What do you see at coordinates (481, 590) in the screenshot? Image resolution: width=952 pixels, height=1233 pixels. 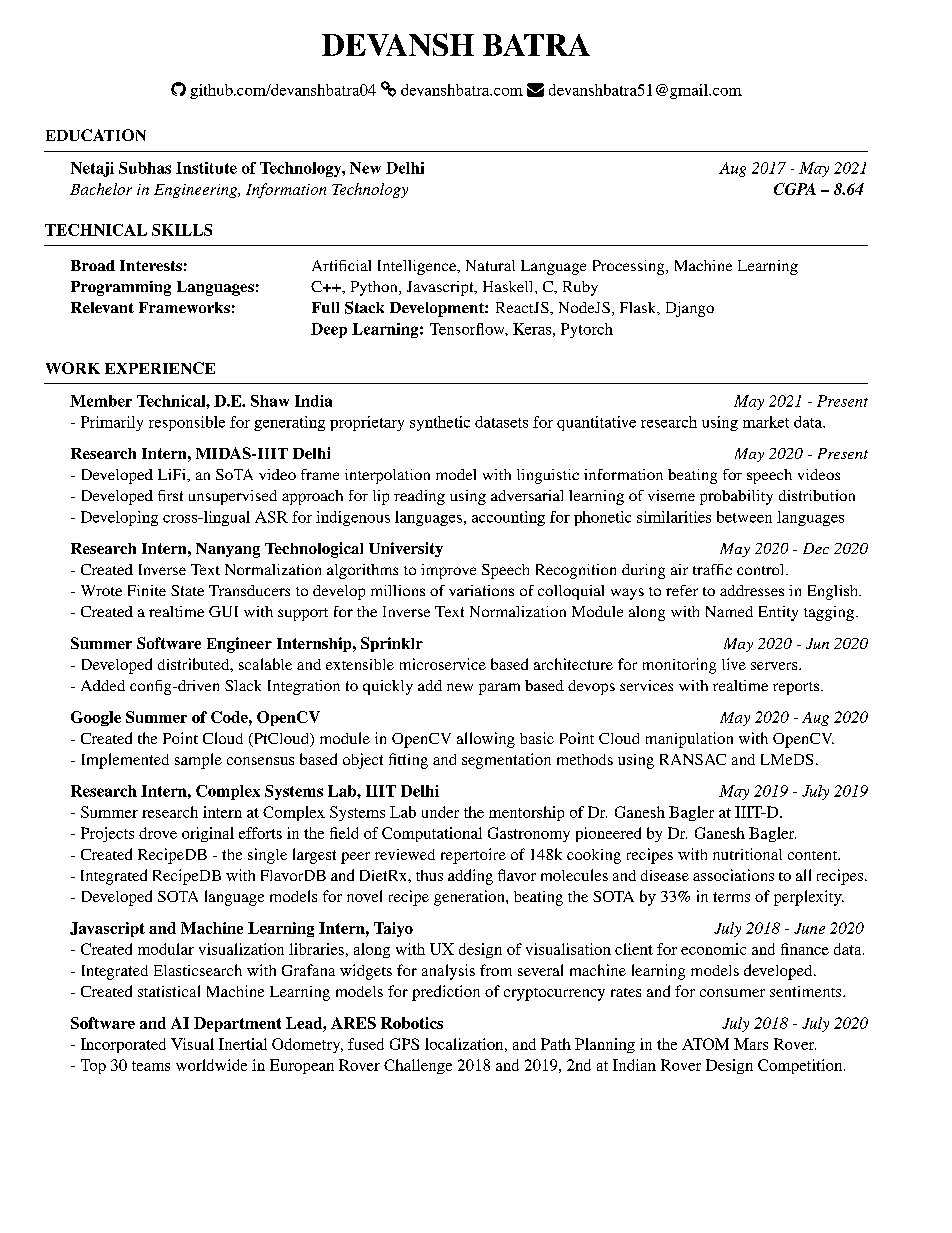 I see `variations` at bounding box center [481, 590].
